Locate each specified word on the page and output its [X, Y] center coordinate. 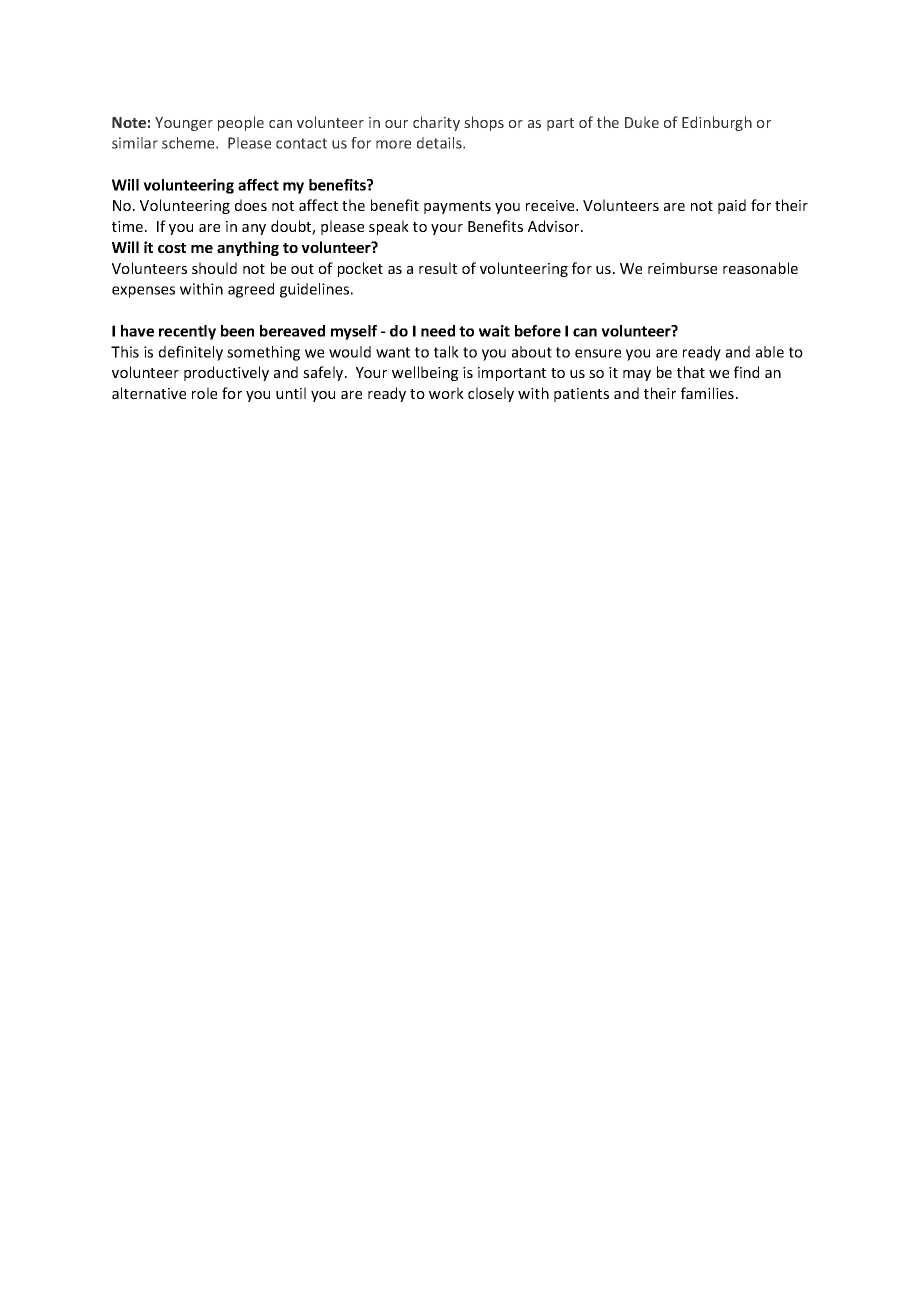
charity [436, 123]
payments [457, 207]
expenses [143, 292]
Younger [184, 124]
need [438, 331]
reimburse [682, 268]
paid [732, 206]
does [251, 205]
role [204, 393]
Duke [642, 122]
